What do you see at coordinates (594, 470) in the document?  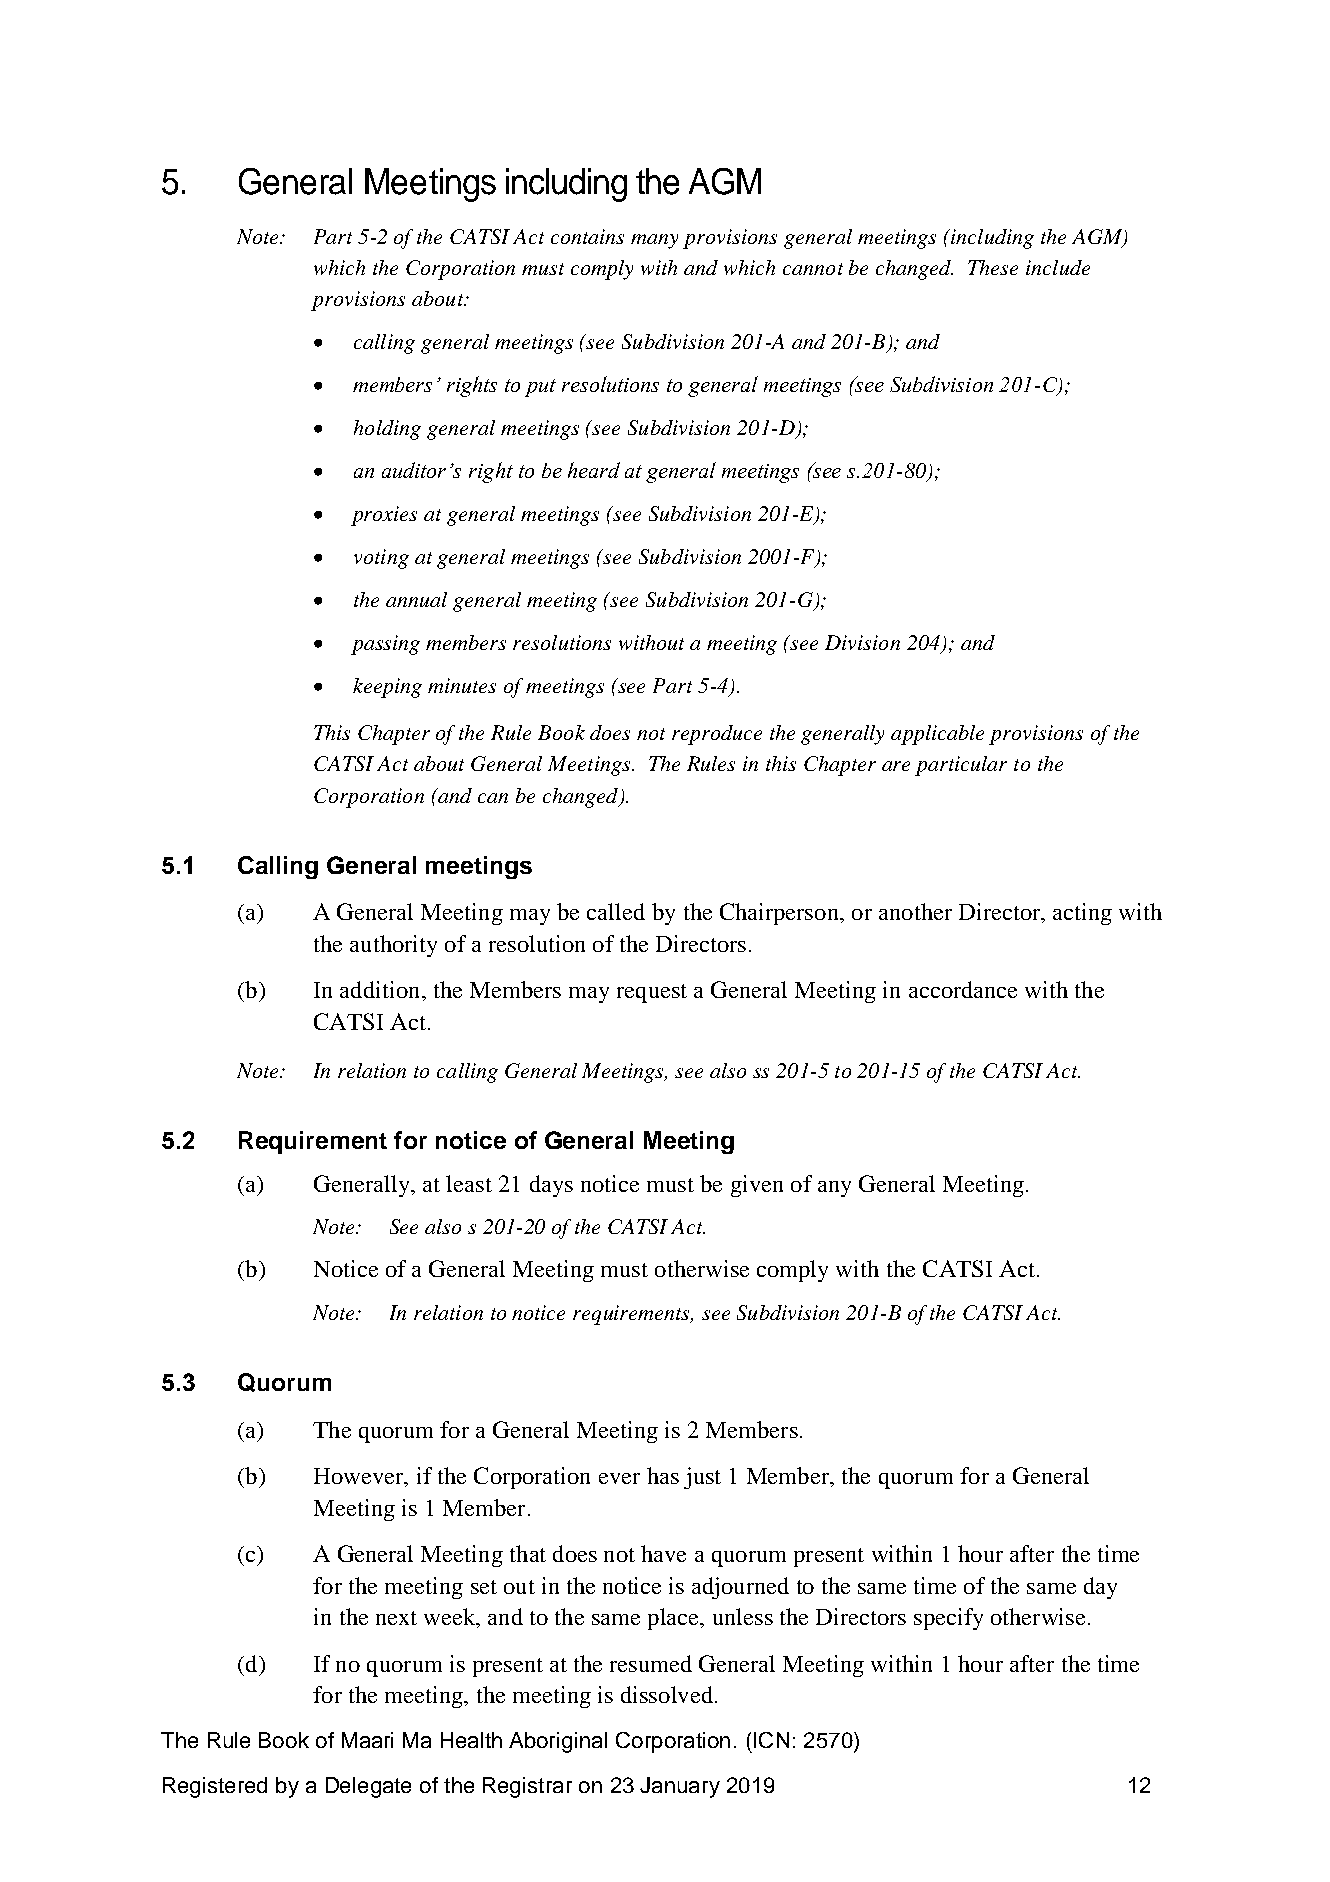 I see `heard` at bounding box center [594, 470].
